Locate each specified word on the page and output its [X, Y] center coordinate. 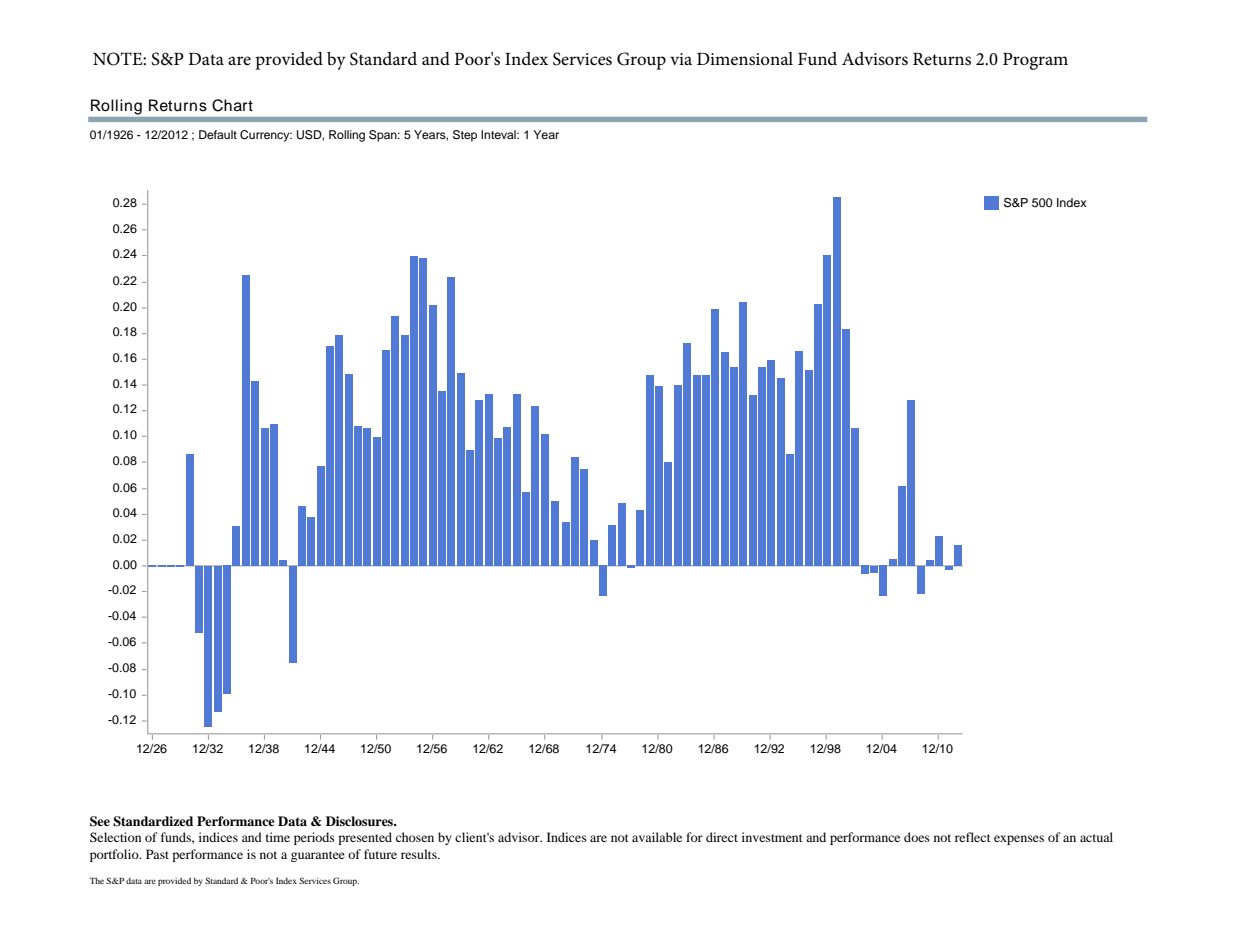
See [100, 821]
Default [218, 134]
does [917, 837]
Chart [232, 105]
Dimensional [745, 59]
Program [1035, 61]
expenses [1019, 840]
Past [157, 854]
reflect [973, 837]
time [278, 837]
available [657, 837]
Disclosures [361, 821]
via [681, 59]
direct [722, 837]
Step [465, 136]
